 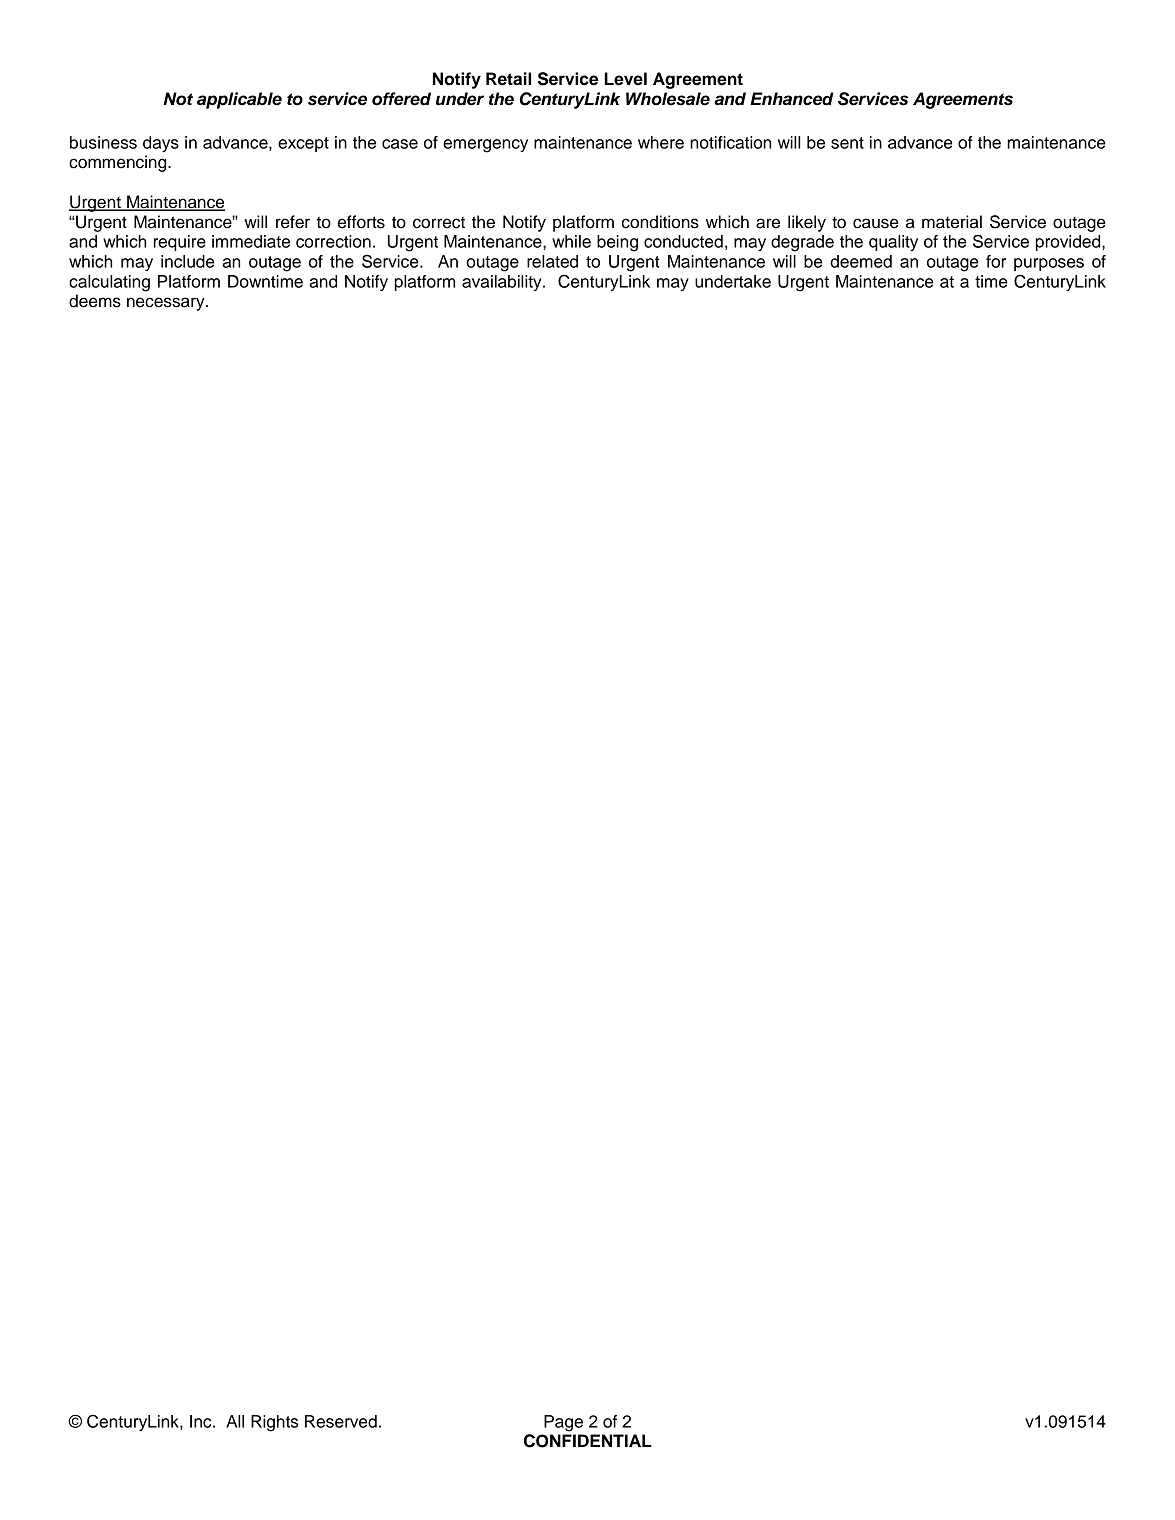 I want to click on availability, so click(x=503, y=283).
